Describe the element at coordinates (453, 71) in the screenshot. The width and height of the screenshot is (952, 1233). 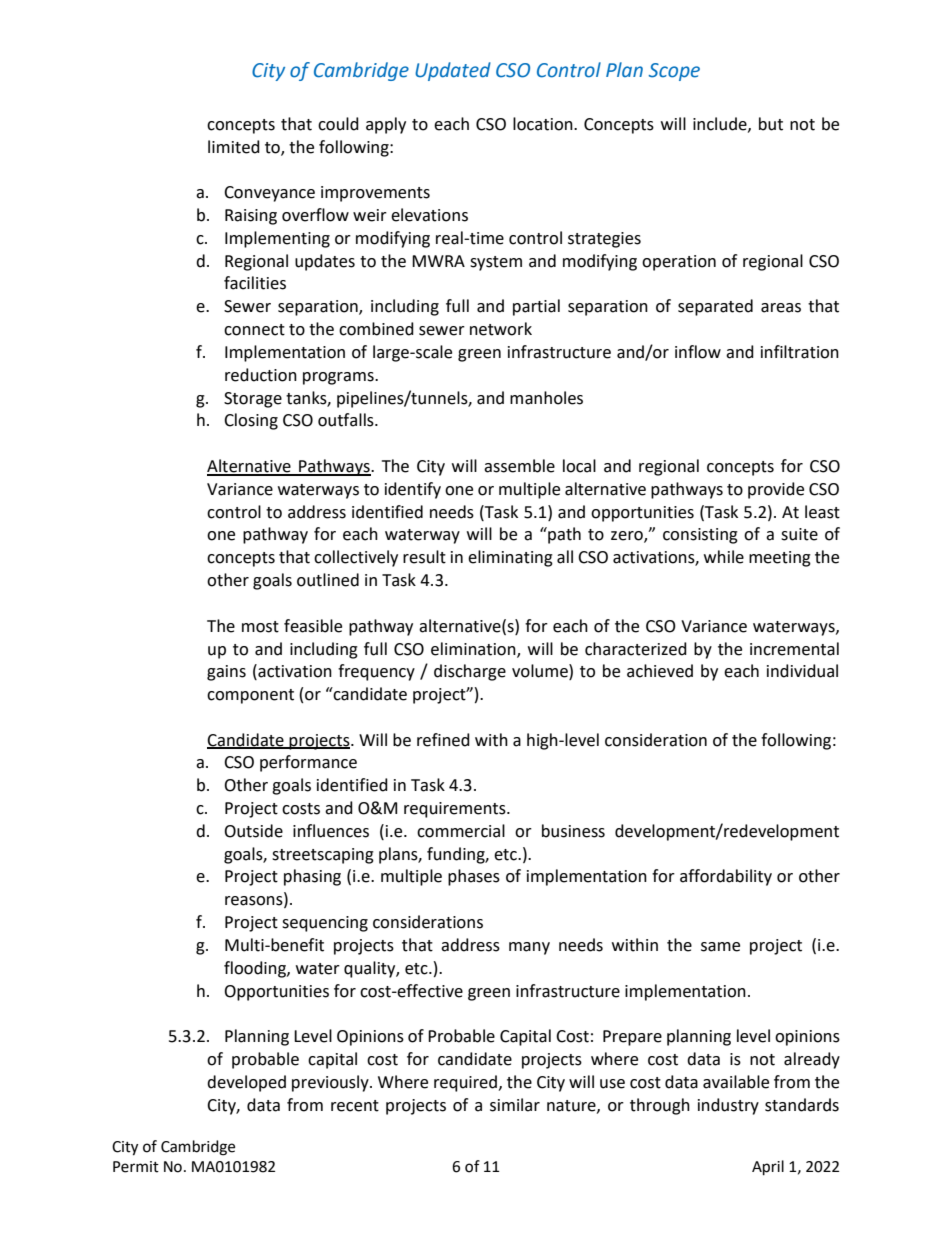
I see `Updated` at that location.
